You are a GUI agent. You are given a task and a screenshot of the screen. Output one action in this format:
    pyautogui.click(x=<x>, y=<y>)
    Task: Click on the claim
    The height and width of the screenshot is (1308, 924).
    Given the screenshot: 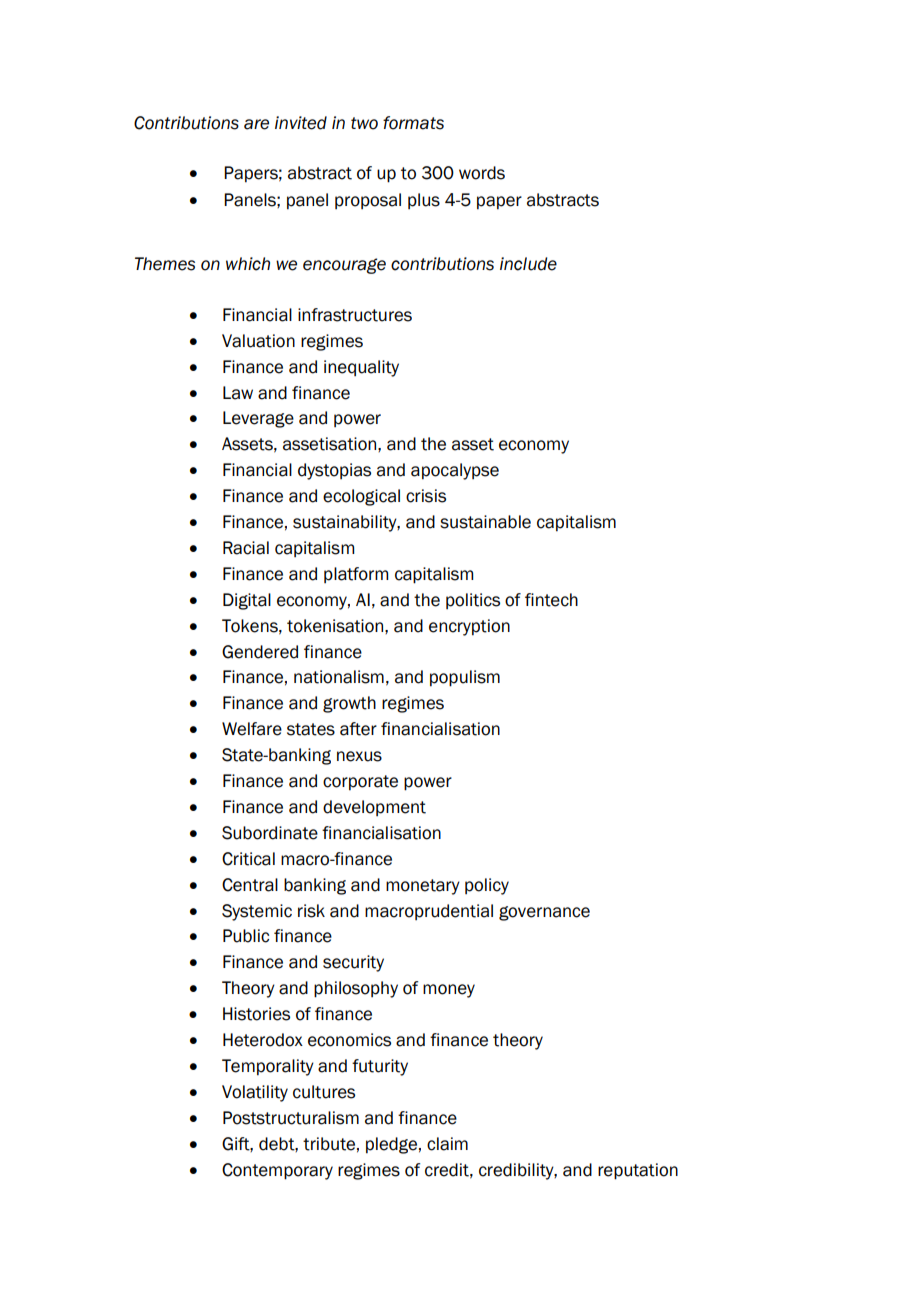 What is the action you would take?
    pyautogui.click(x=447, y=1144)
